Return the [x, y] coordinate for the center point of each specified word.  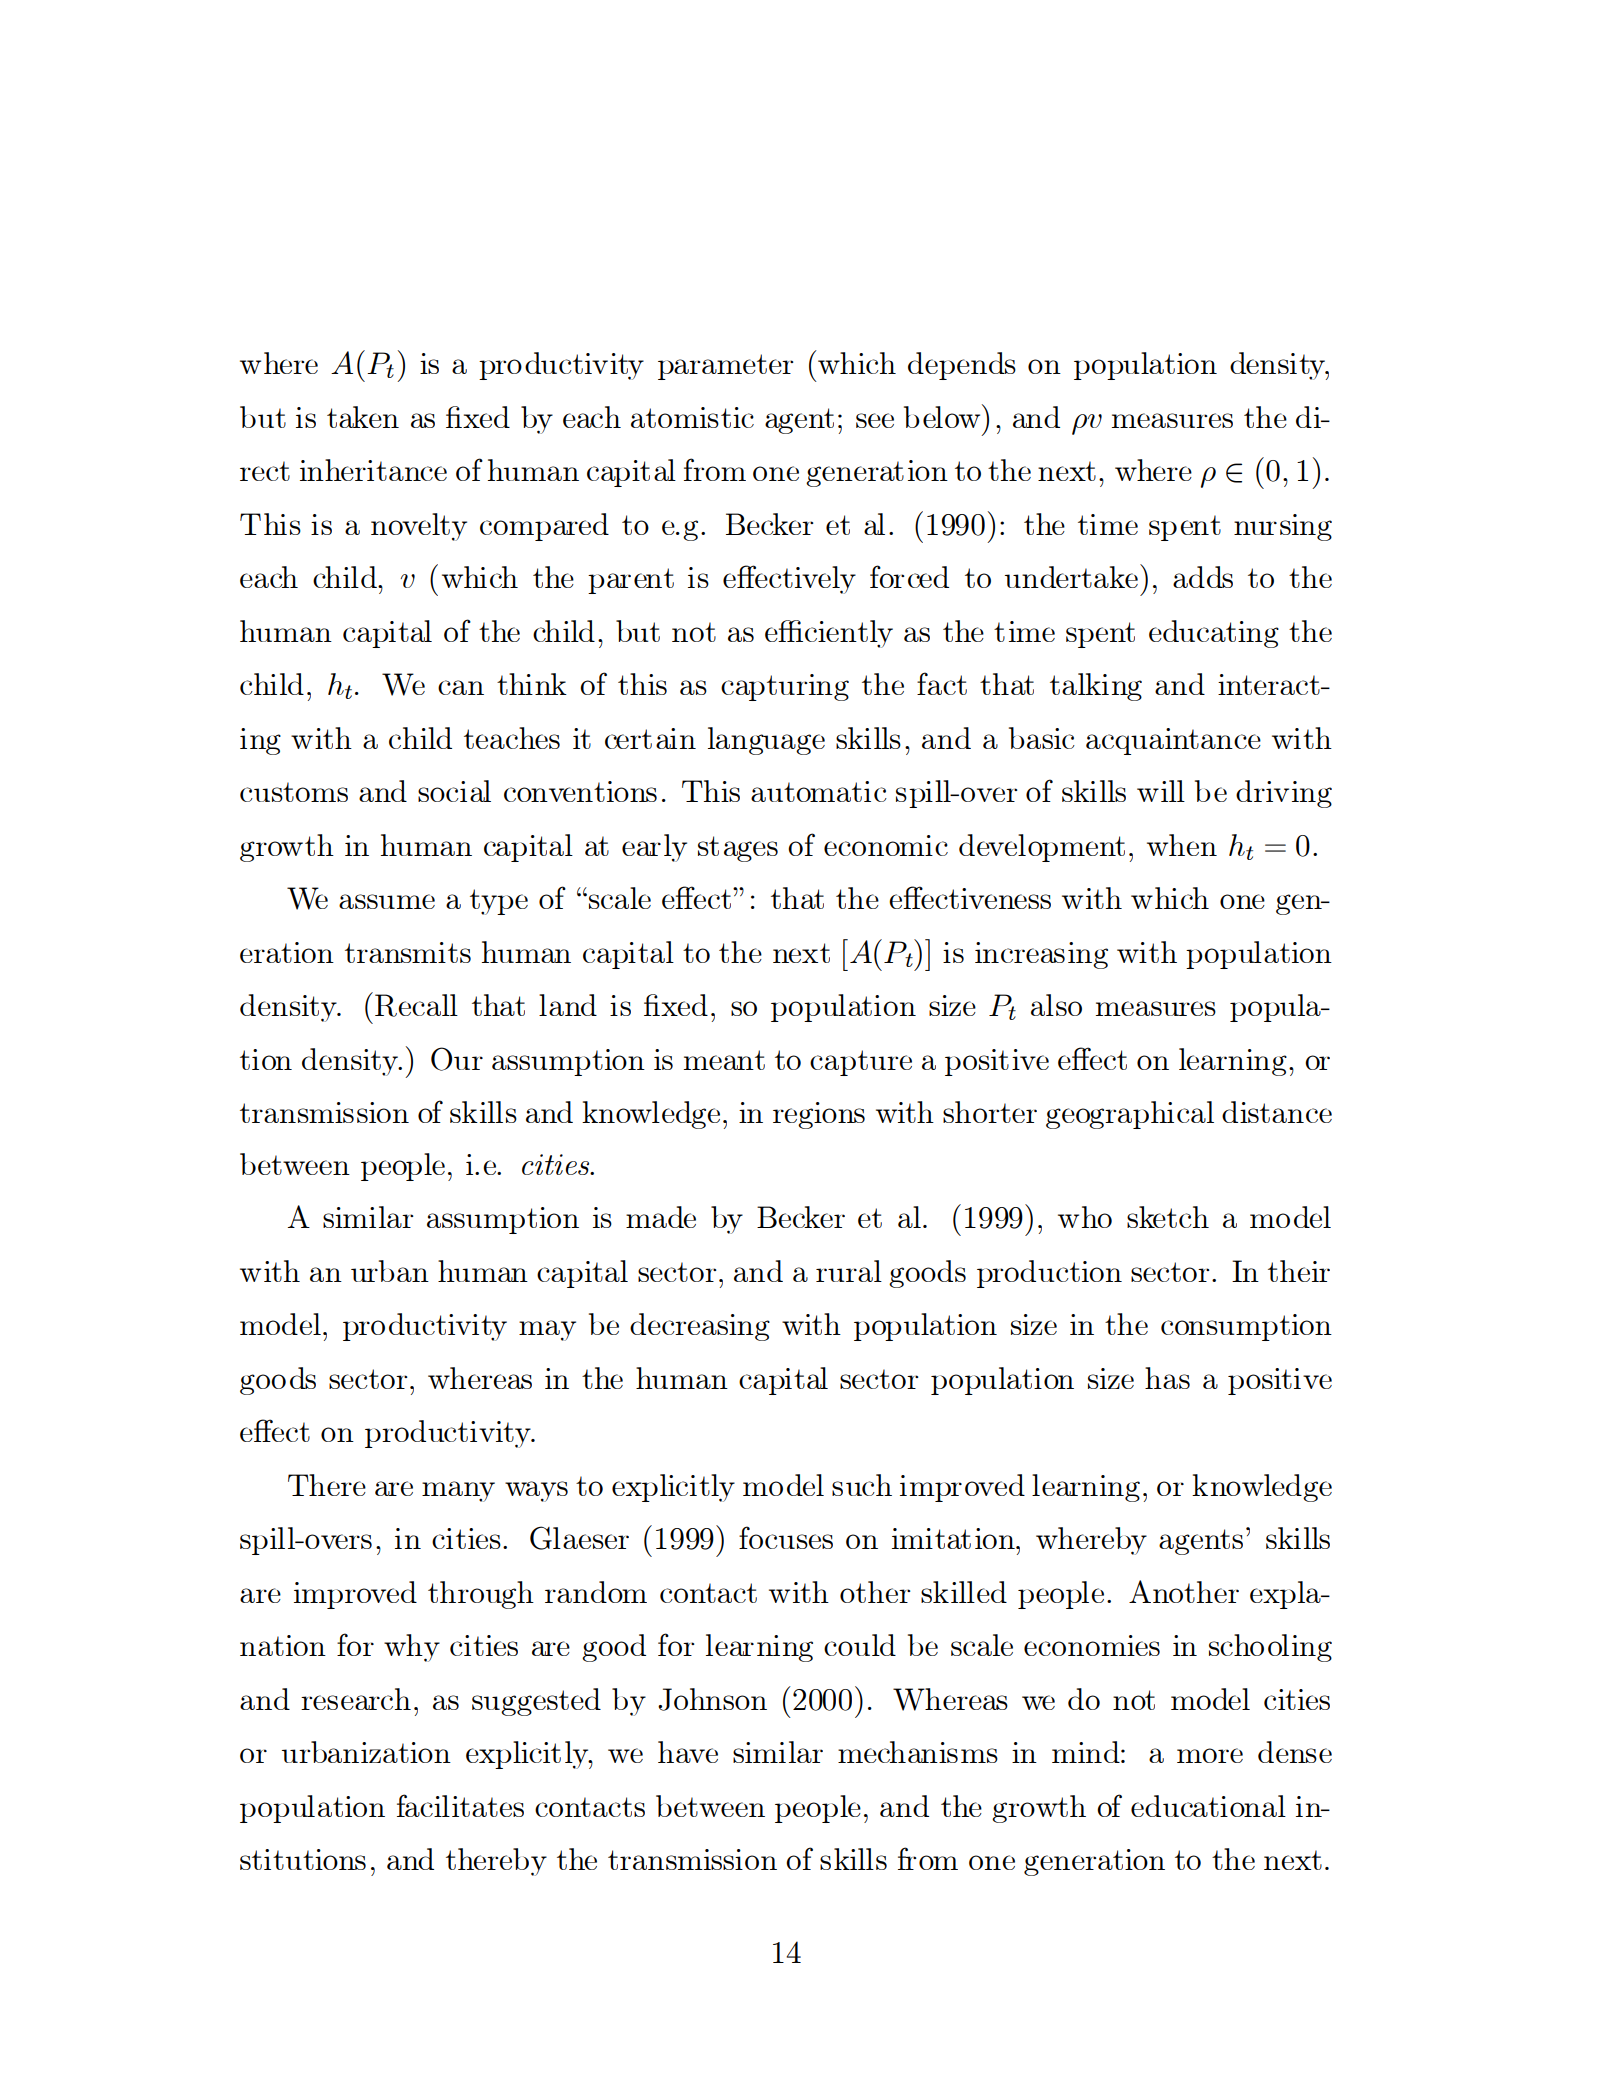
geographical [1130, 1115]
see [875, 420]
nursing [1283, 527]
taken [363, 417]
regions [819, 1115]
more [1210, 1755]
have [688, 1752]
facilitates [460, 1805]
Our [457, 1059]
